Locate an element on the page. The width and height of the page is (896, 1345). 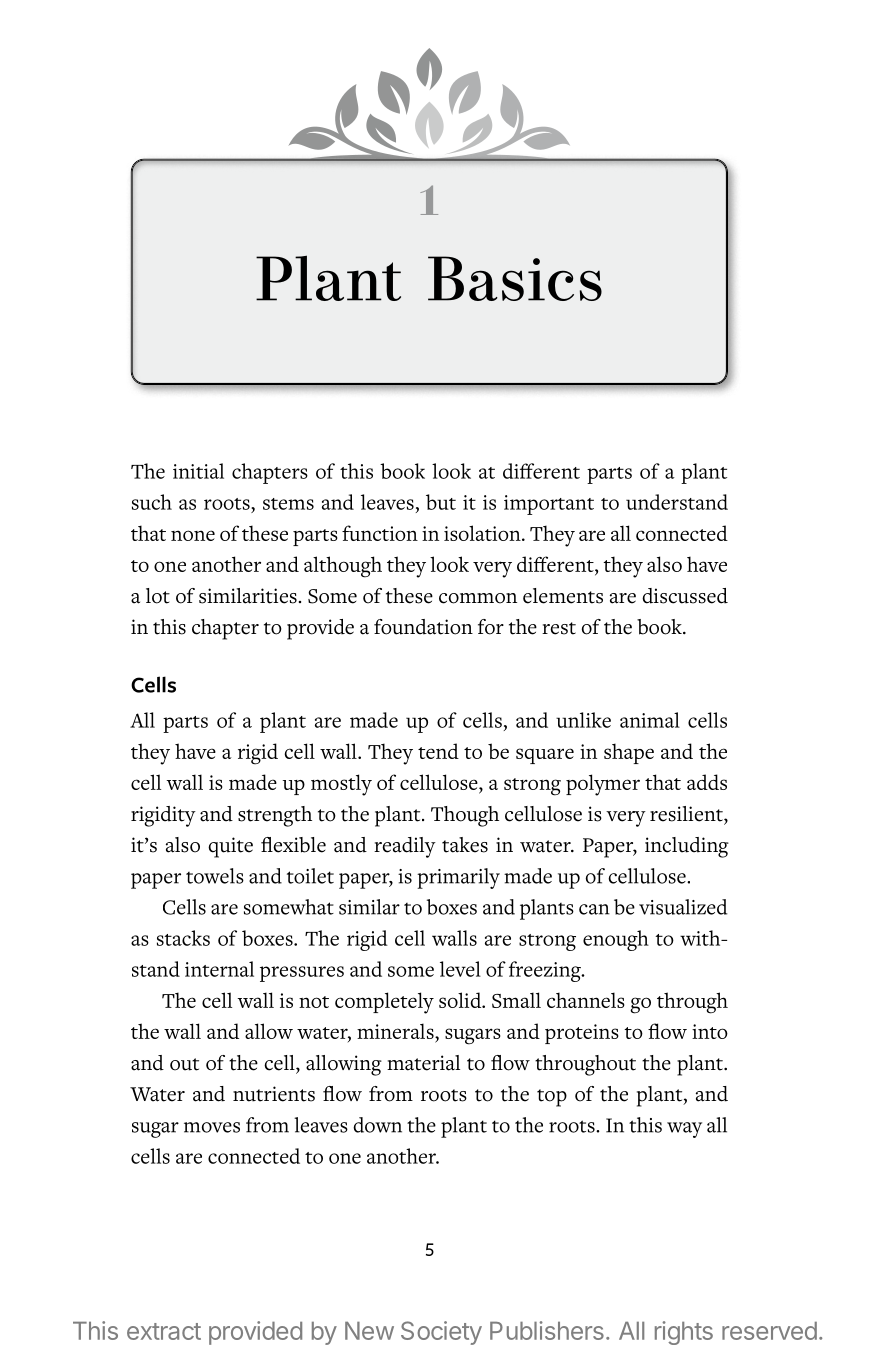
important is located at coordinates (549, 505).
